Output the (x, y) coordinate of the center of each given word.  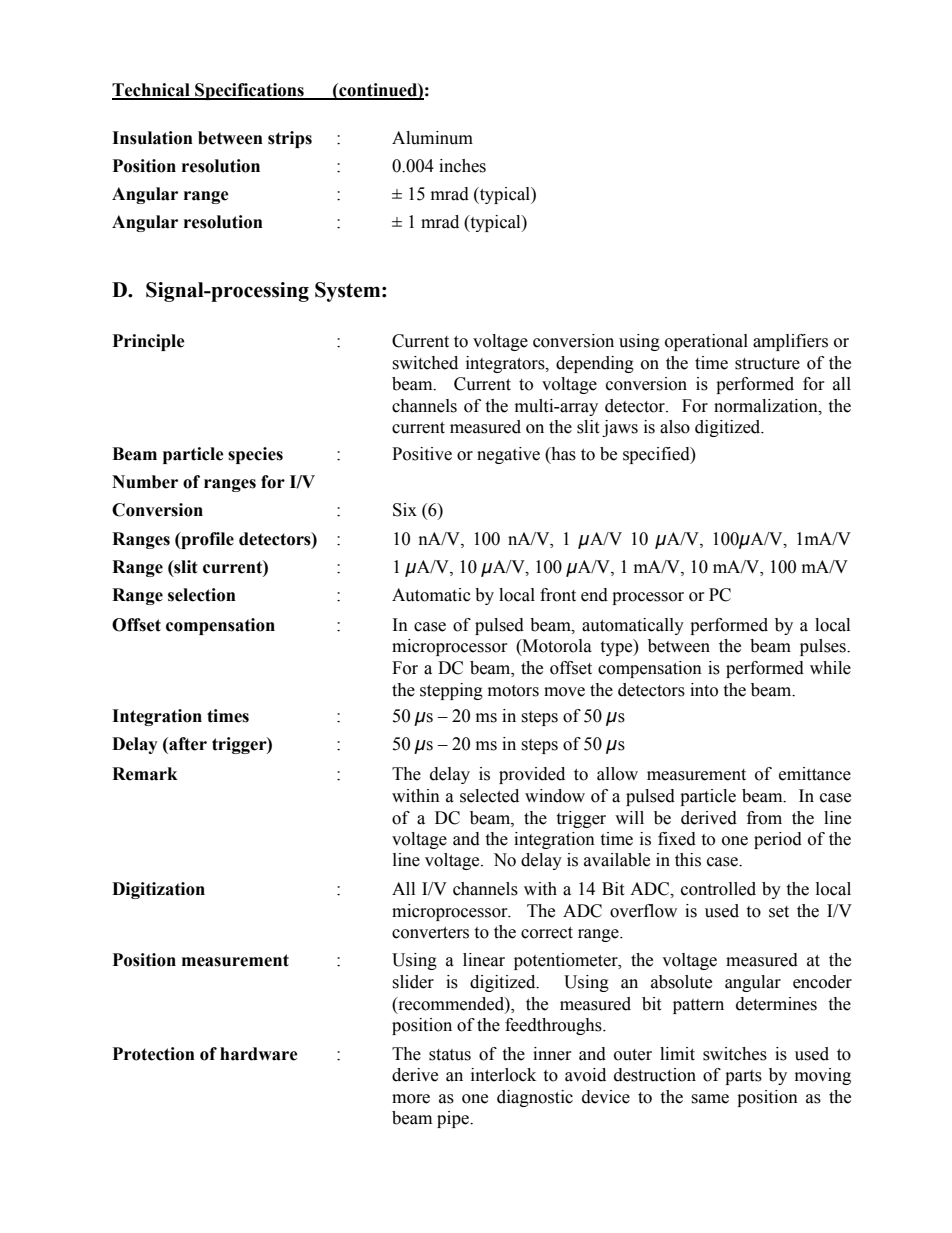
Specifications (249, 91)
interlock (503, 1075)
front (558, 595)
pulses (824, 647)
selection (202, 595)
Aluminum (432, 138)
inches (462, 166)
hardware (259, 1054)
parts (743, 1077)
